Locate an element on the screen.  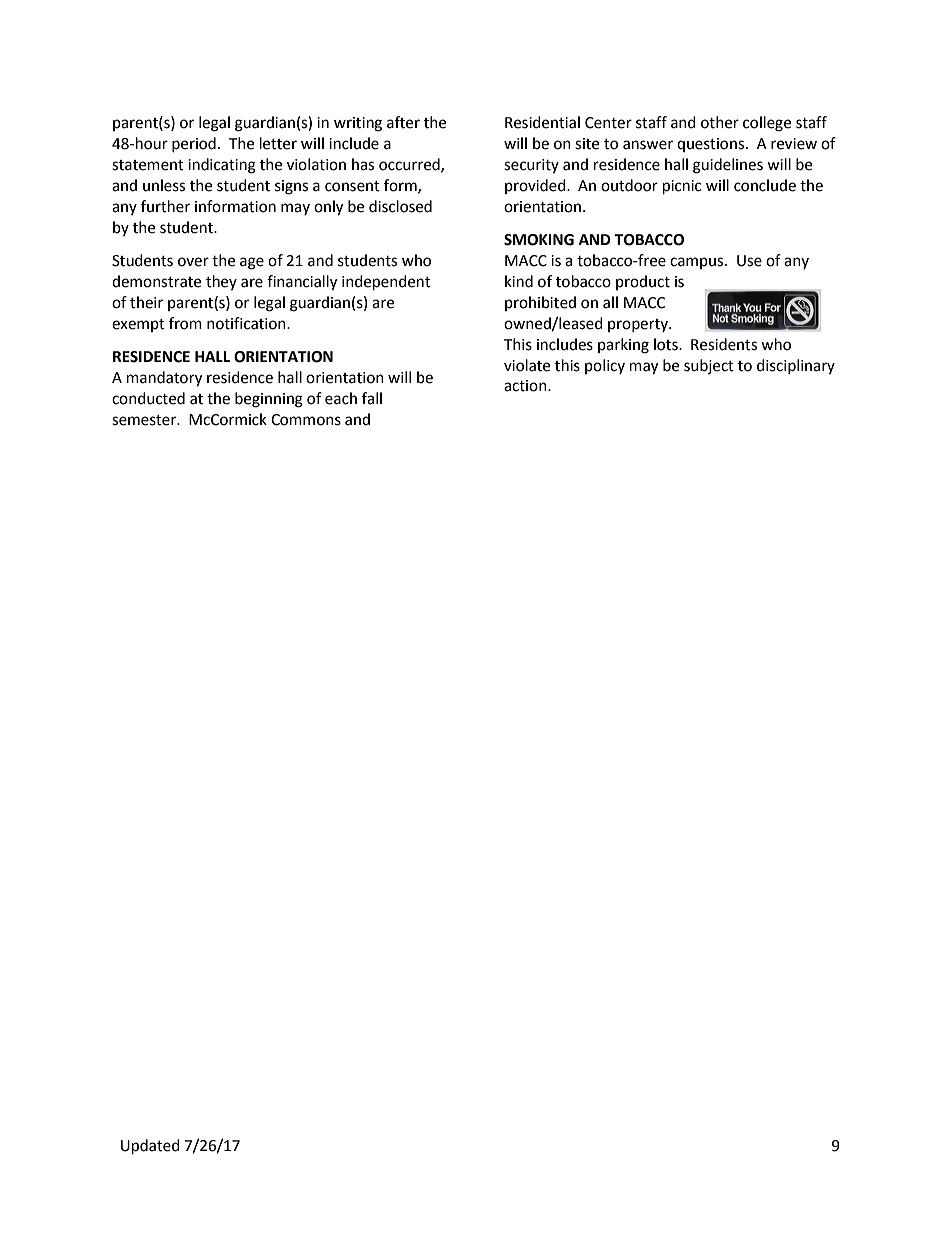
indicating is located at coordinates (222, 166).
